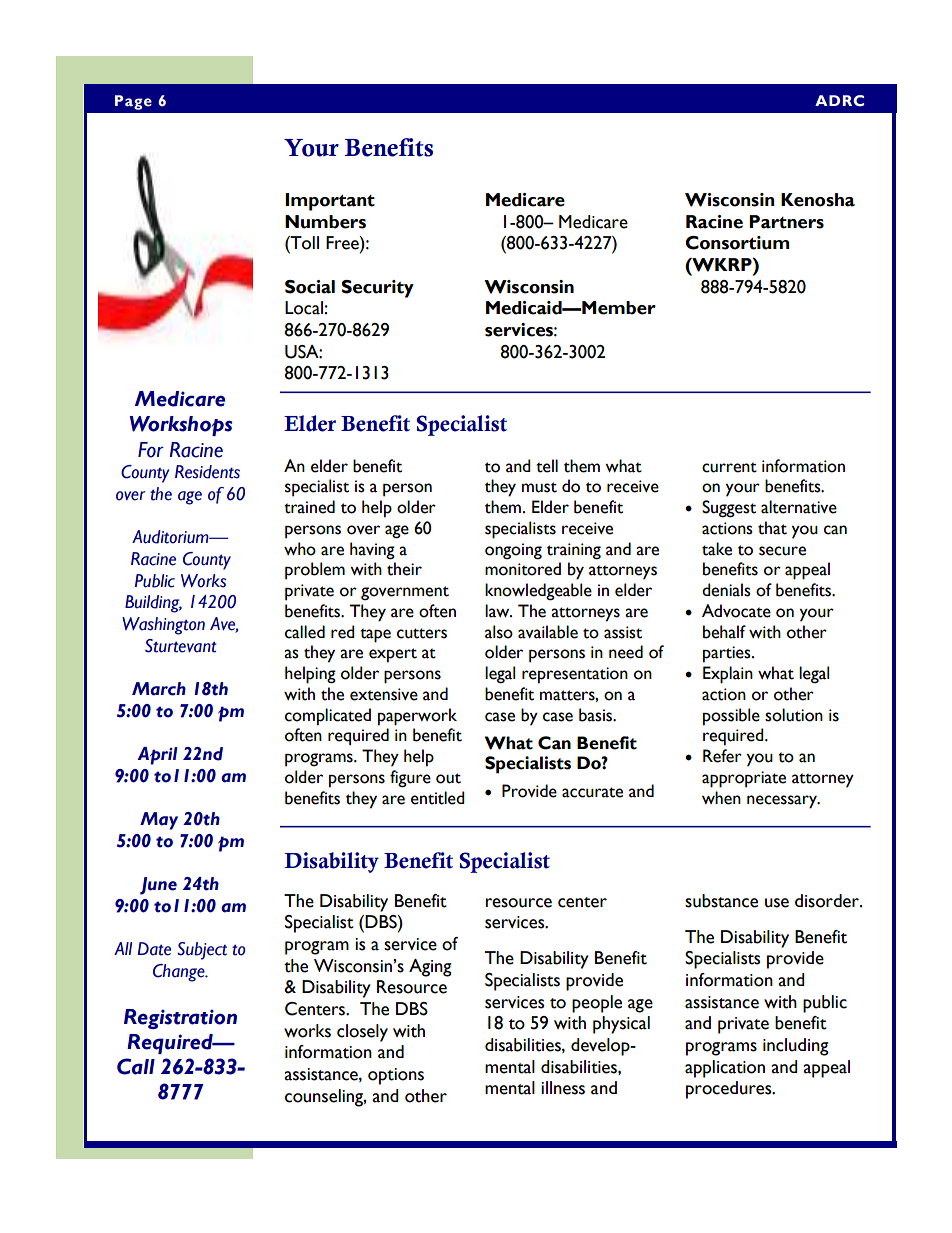 This screenshot has width=952, height=1233. What do you see at coordinates (396, 1076) in the screenshot?
I see `options` at bounding box center [396, 1076].
